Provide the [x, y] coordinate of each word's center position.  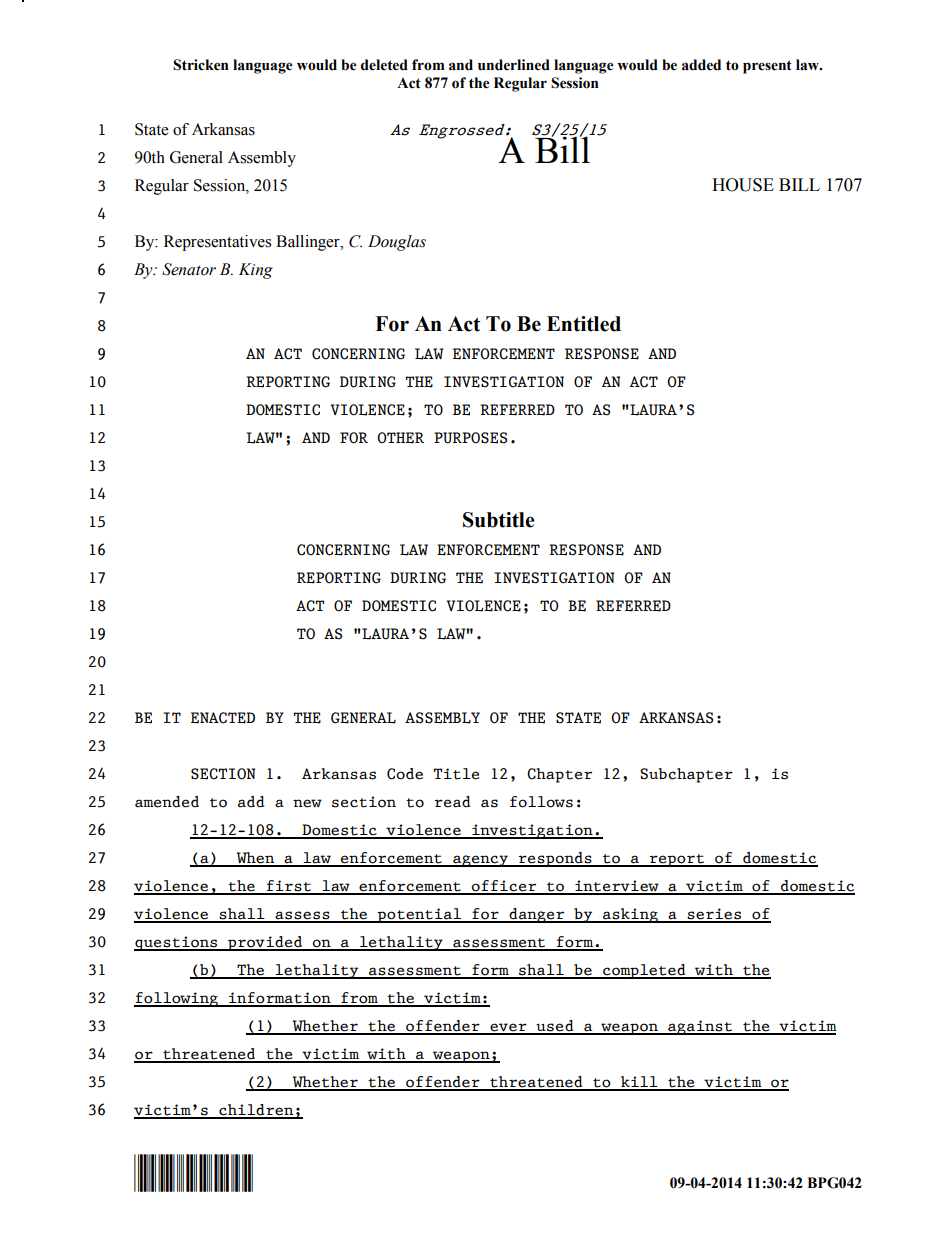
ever [508, 1028]
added [701, 65]
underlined [514, 65]
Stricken [201, 65]
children [256, 1111]
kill [639, 1083]
